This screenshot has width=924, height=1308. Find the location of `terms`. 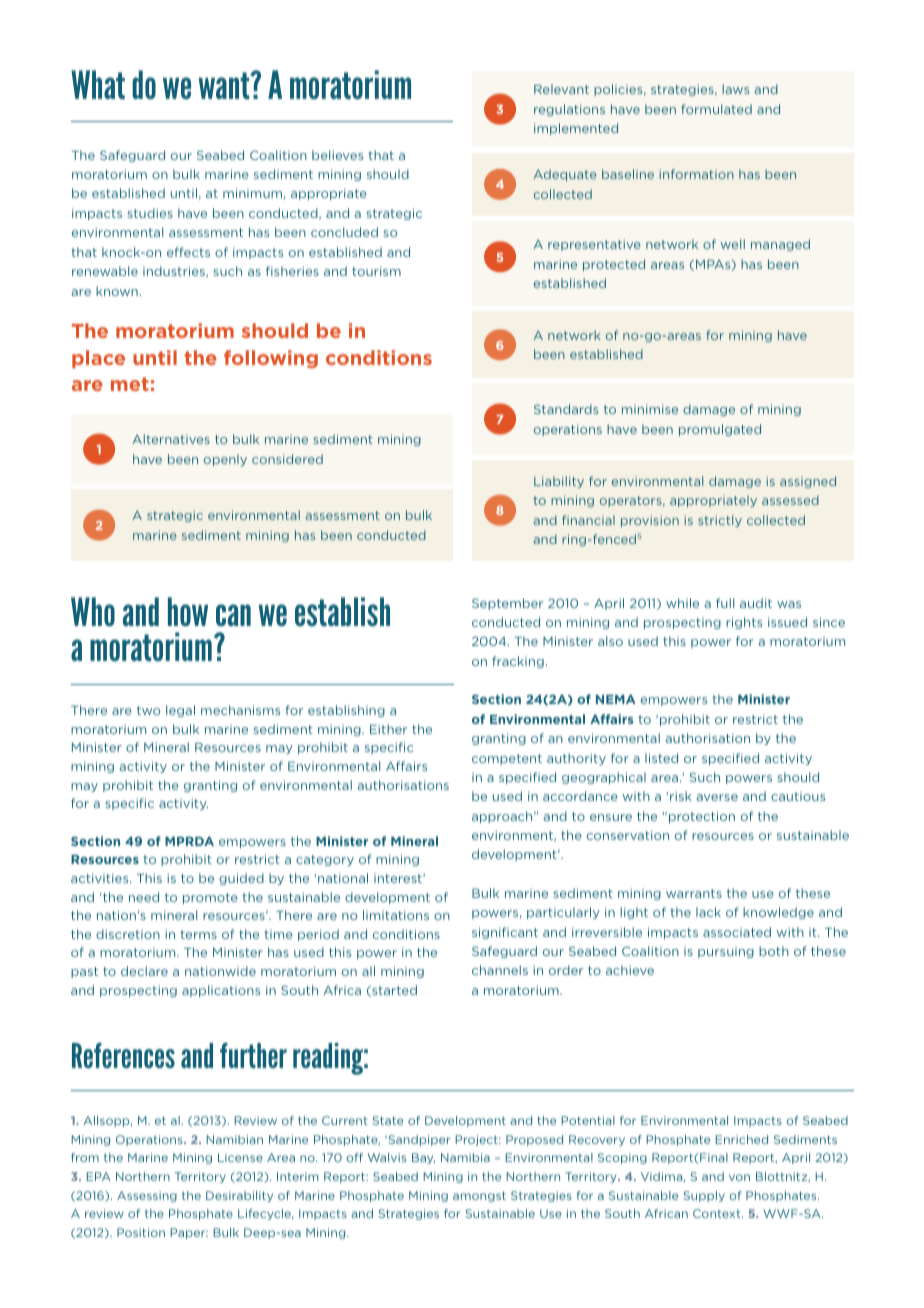

terms is located at coordinates (198, 934).
